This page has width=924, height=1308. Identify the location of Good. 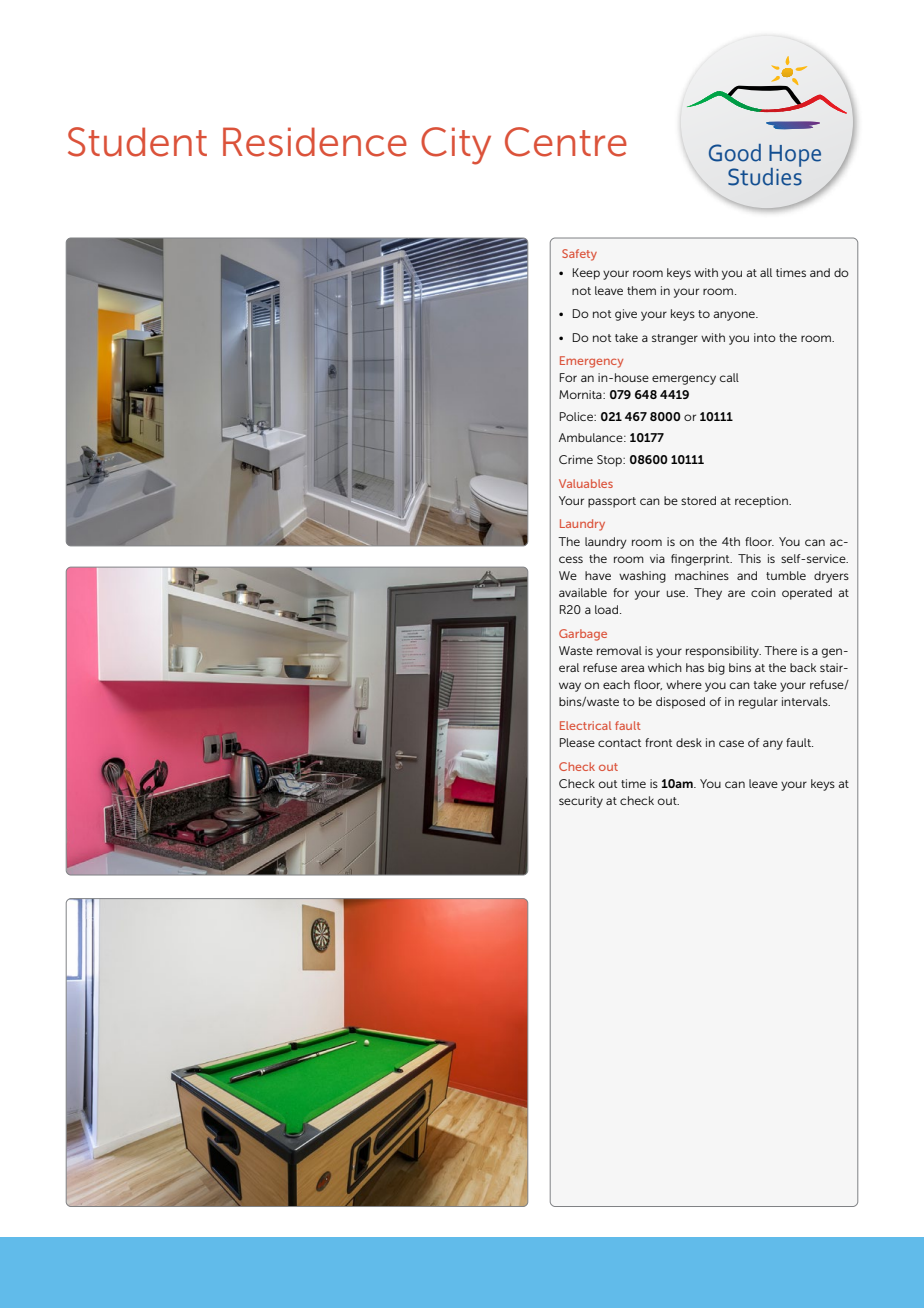
(735, 153).
